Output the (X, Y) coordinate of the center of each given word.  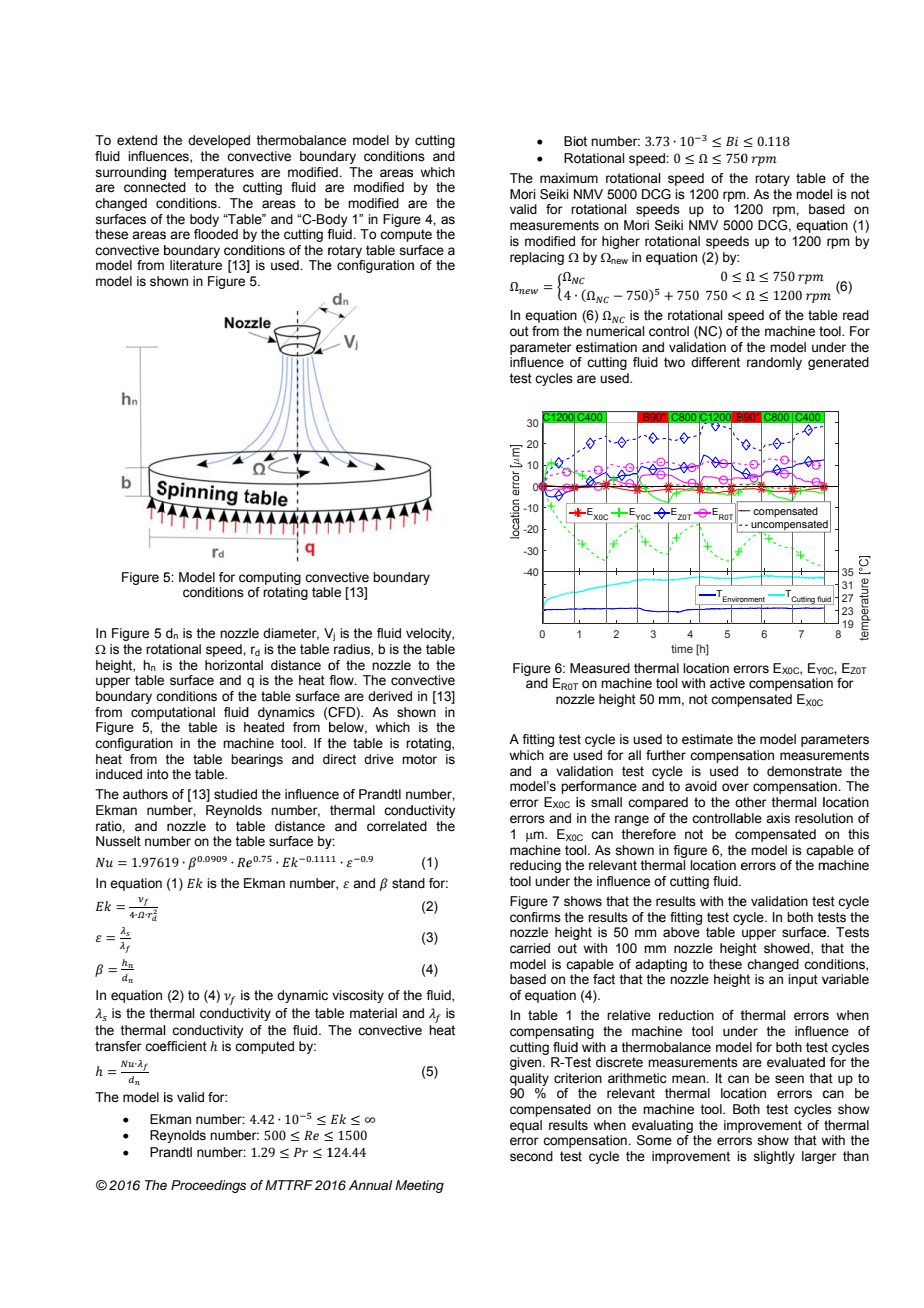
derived (390, 696)
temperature (211, 173)
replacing (537, 258)
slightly (774, 1157)
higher (621, 242)
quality (529, 1079)
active (727, 683)
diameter (291, 634)
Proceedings (209, 1186)
